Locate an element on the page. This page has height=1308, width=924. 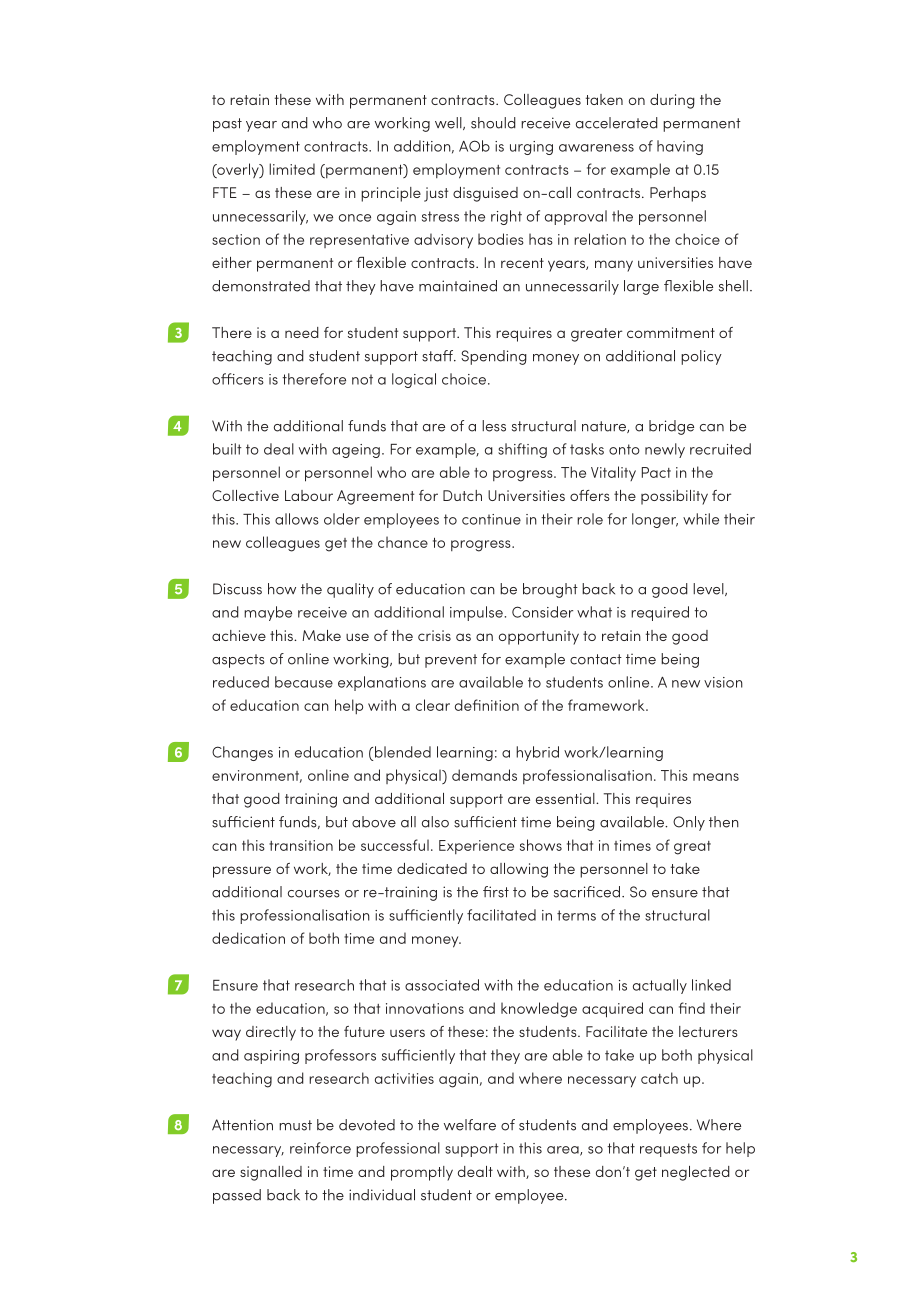
Labour is located at coordinates (309, 495).
